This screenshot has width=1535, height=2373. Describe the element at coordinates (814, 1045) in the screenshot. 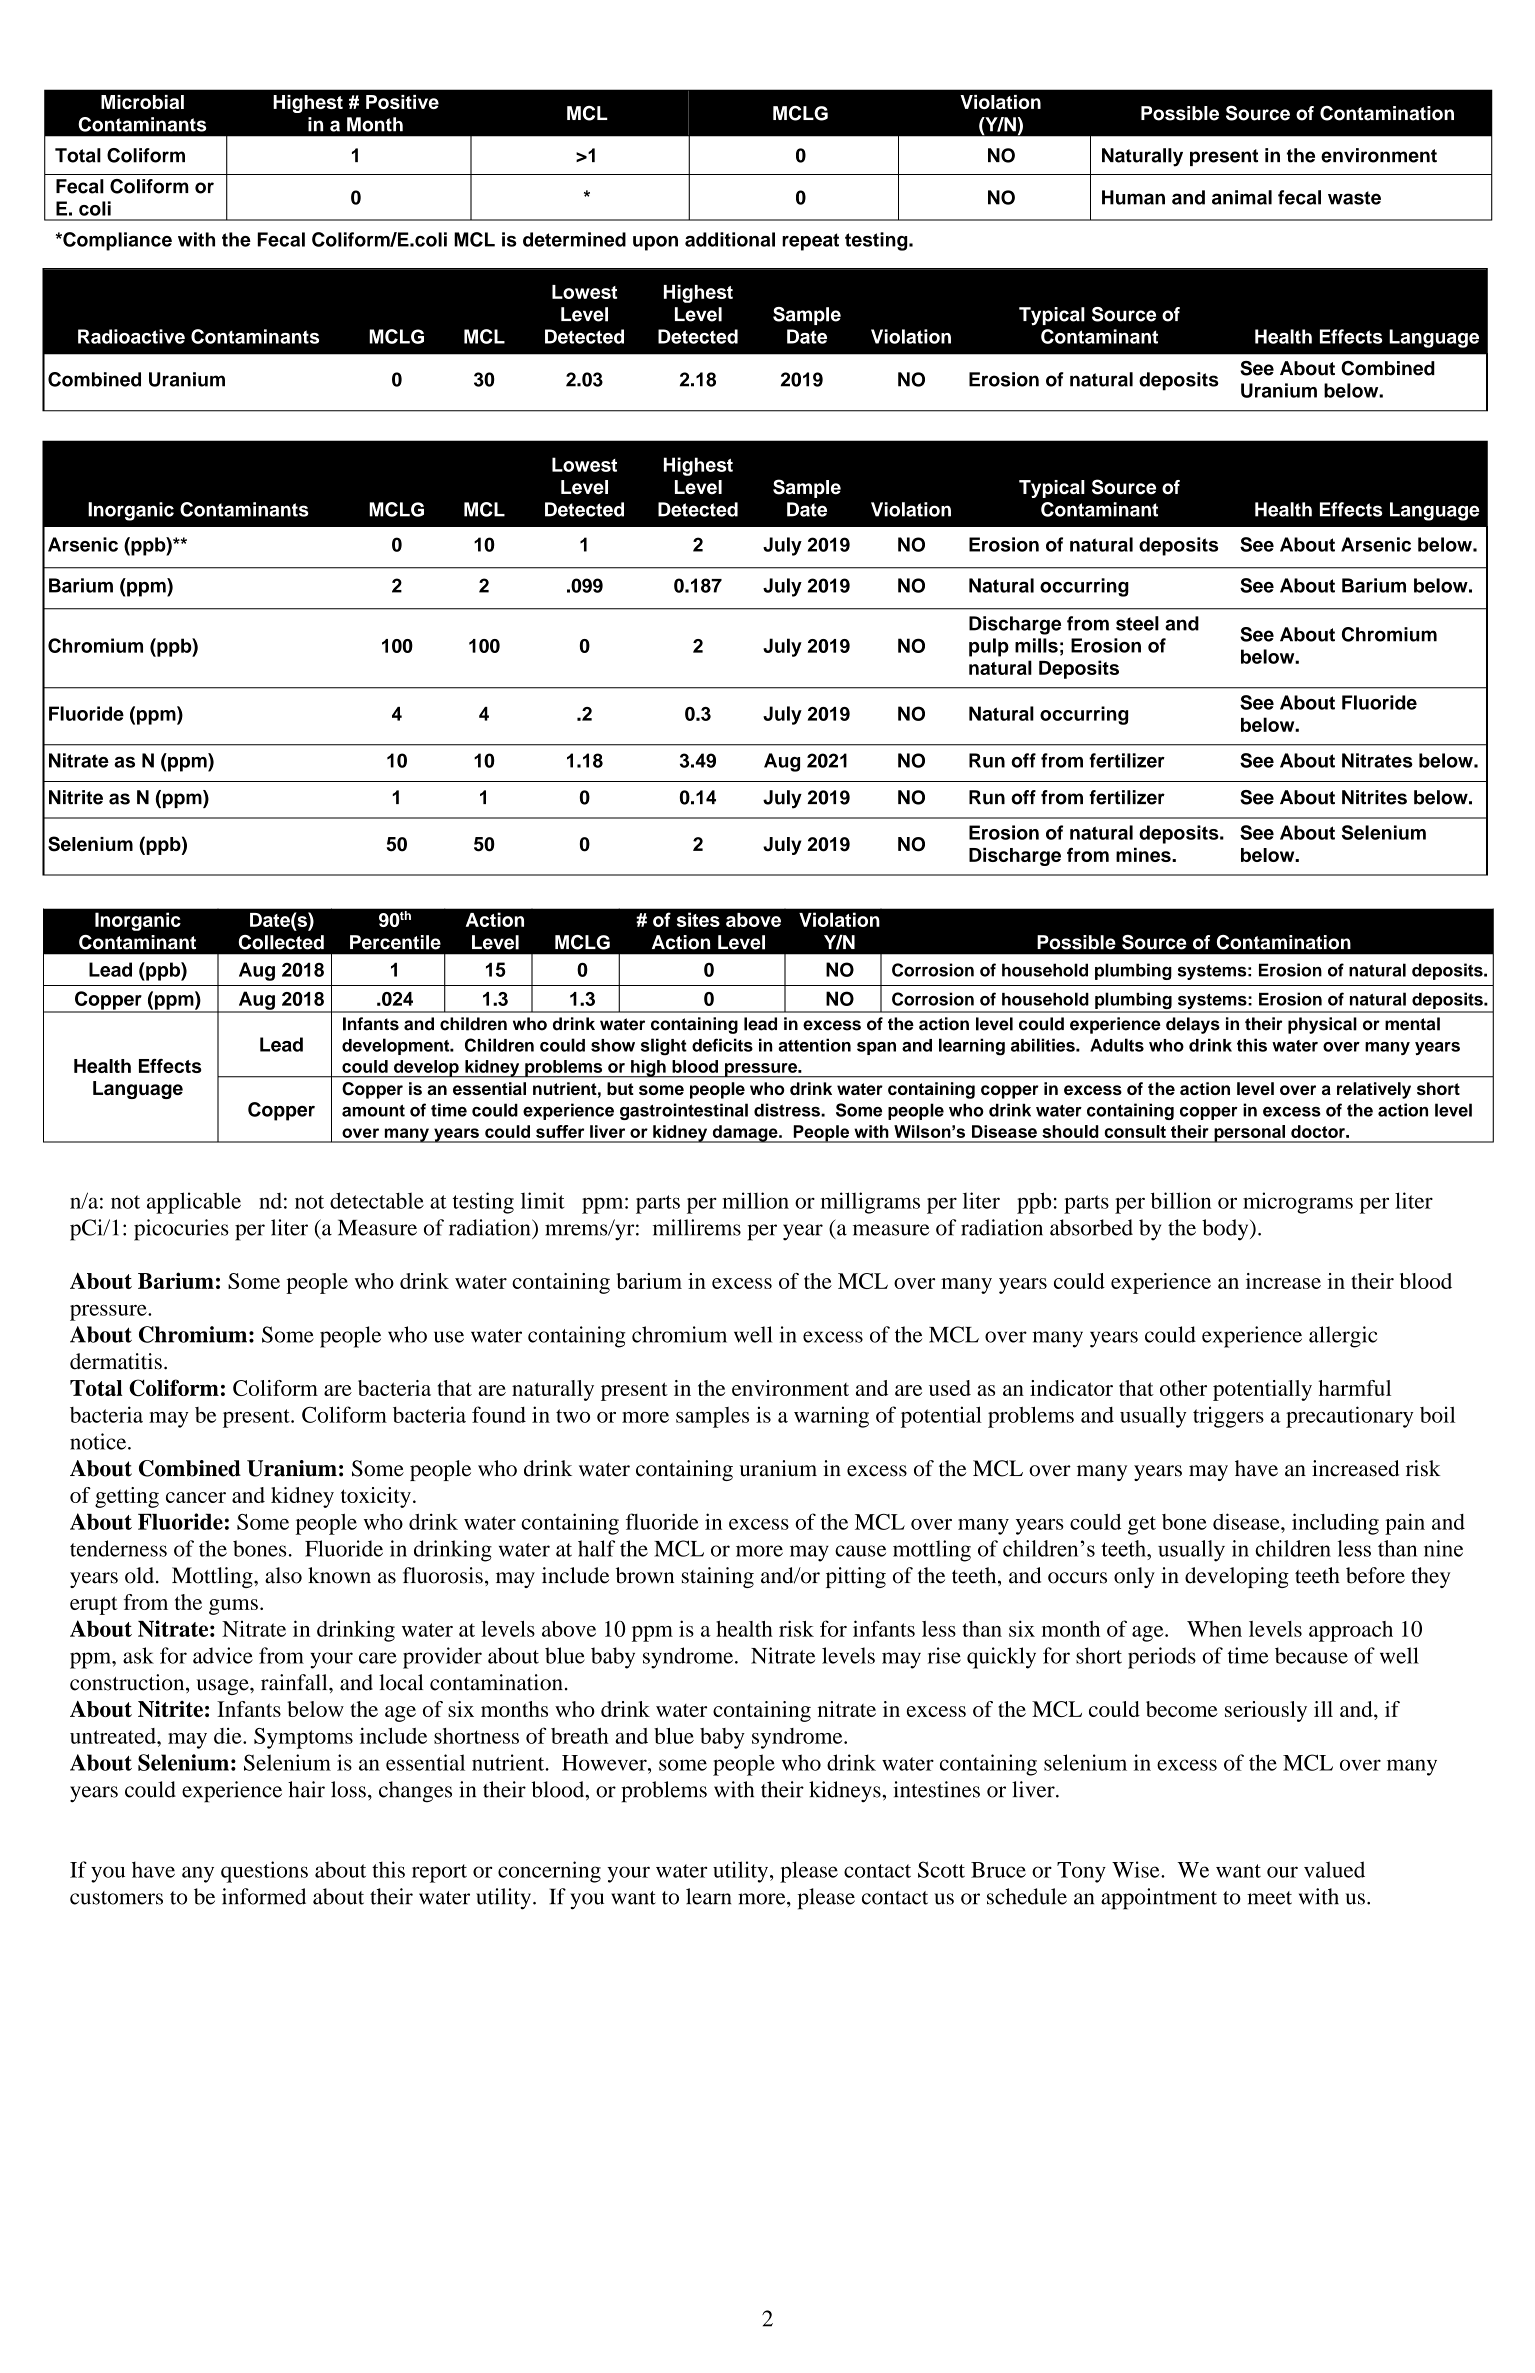

I see `attention` at that location.
